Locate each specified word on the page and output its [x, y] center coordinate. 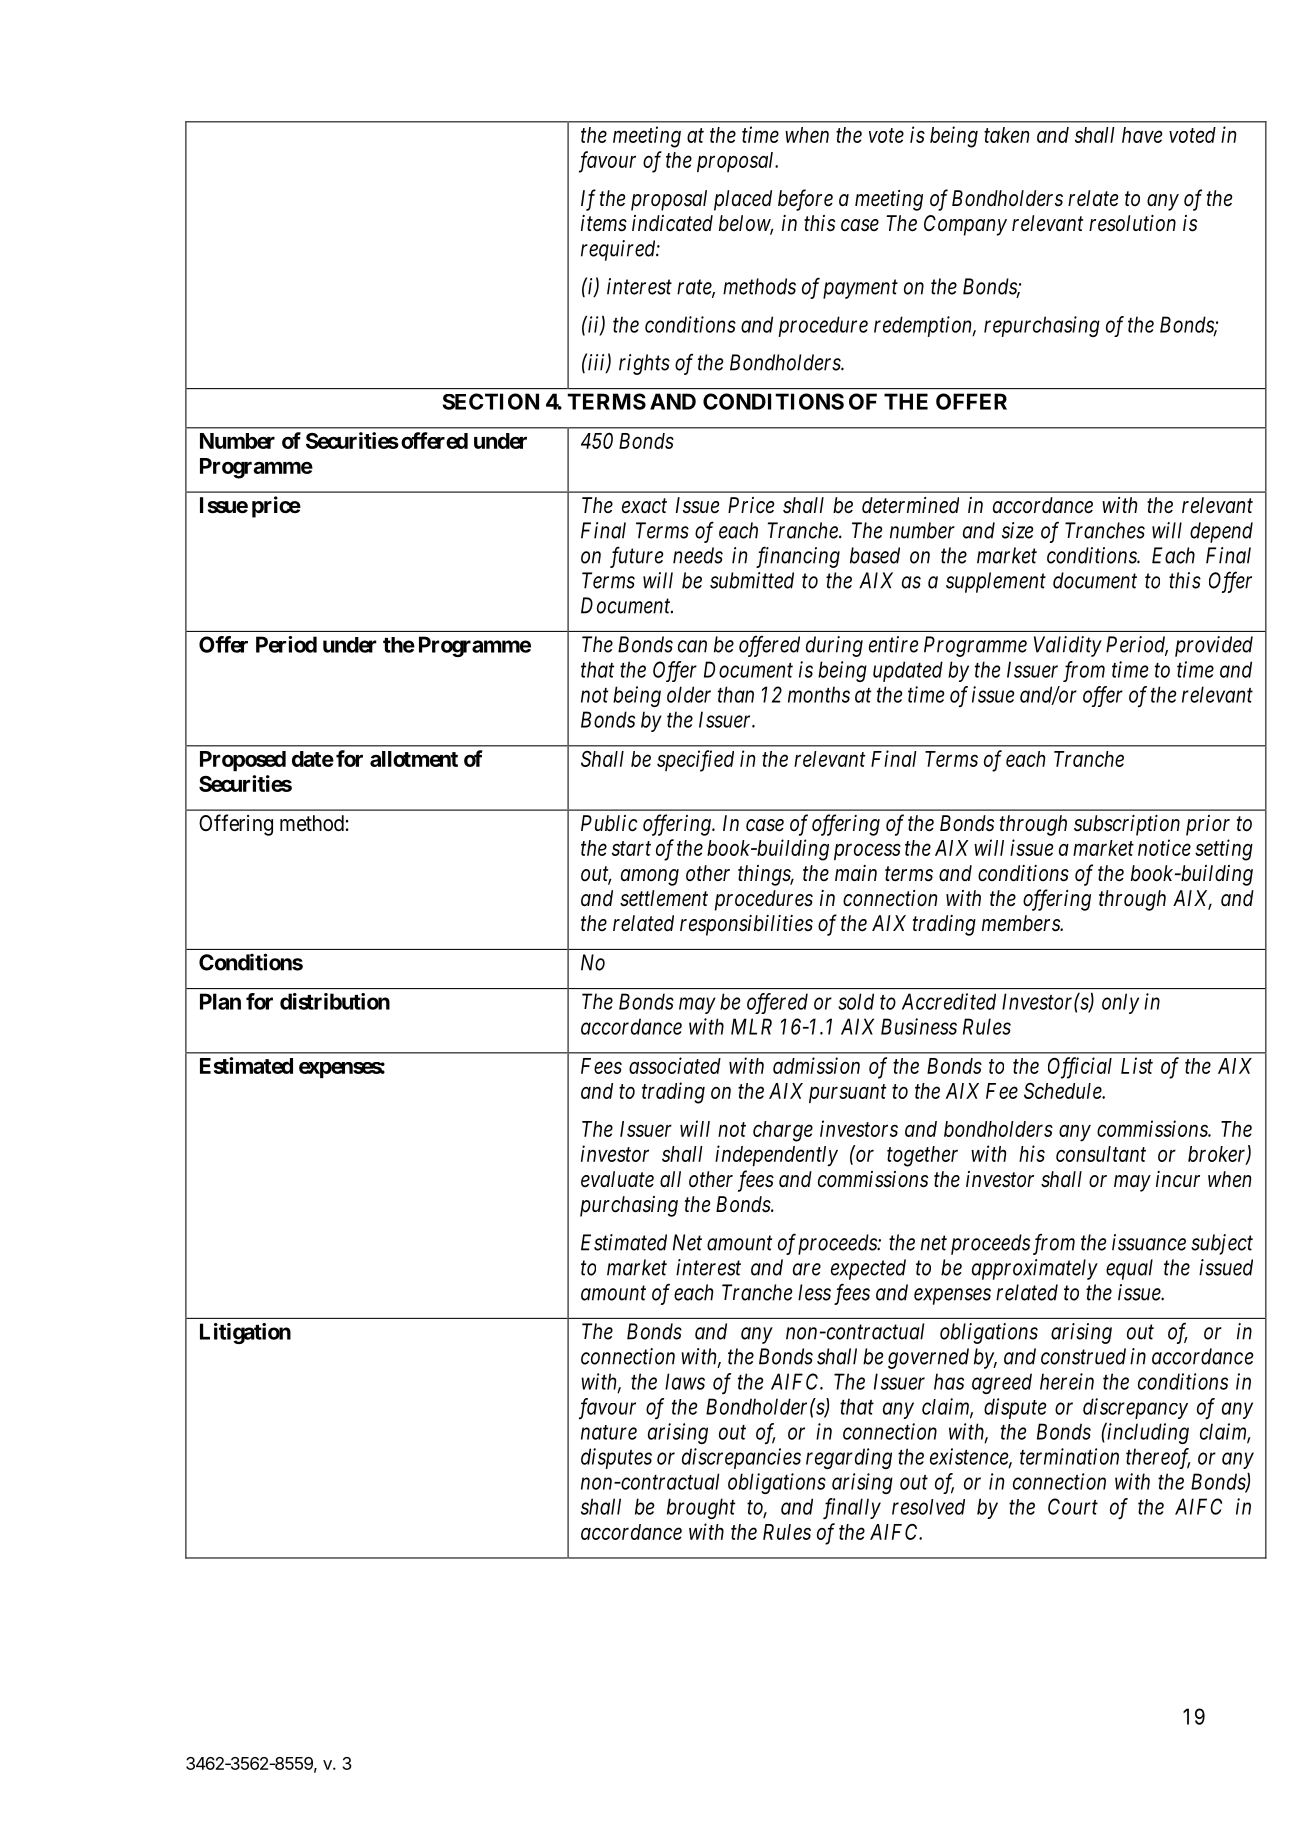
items [604, 223]
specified [695, 761]
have [1142, 135]
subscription [1127, 825]
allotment [414, 759]
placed [743, 200]
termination [1069, 1456]
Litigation [245, 1333]
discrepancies [741, 1458]
